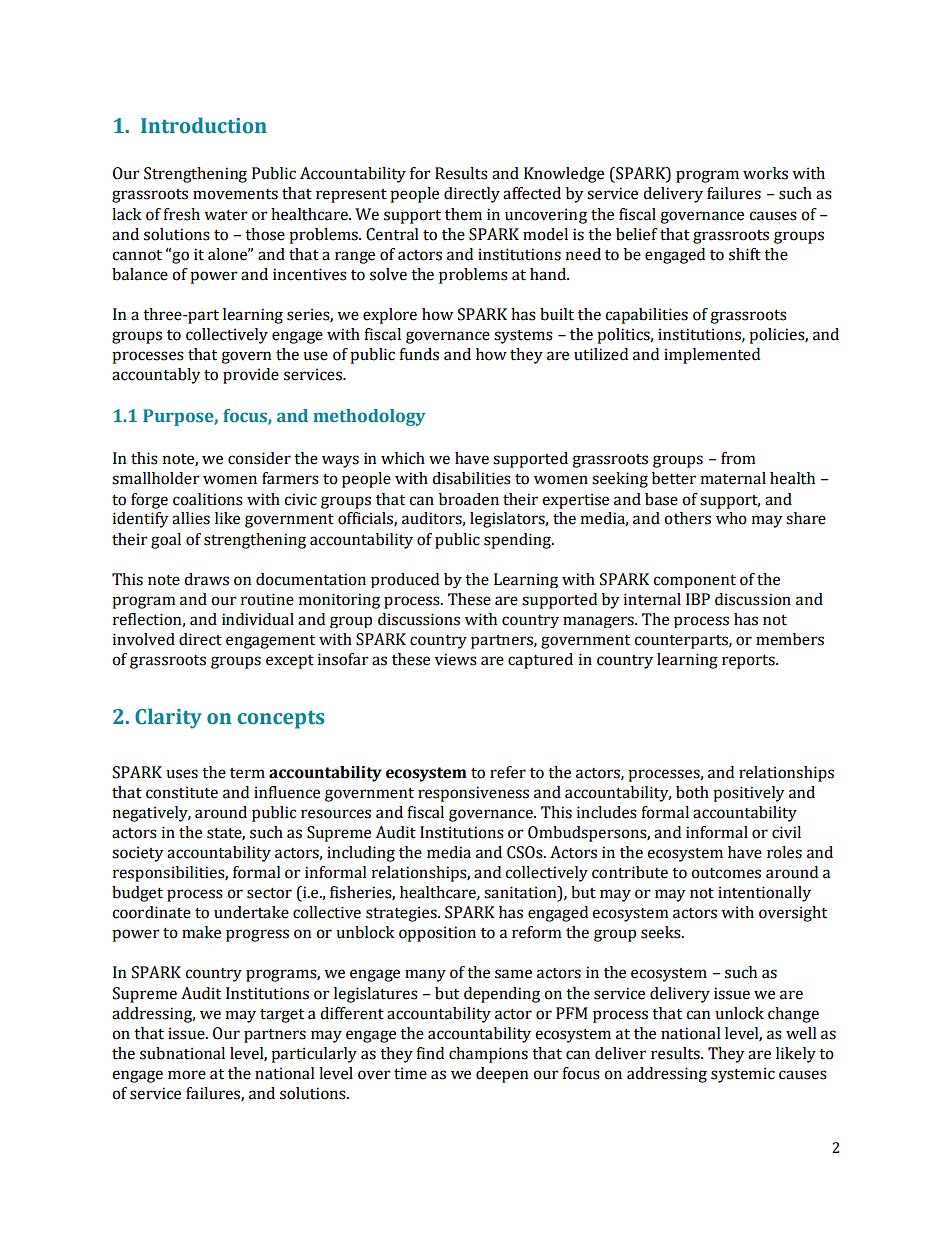 This image has height=1233, width=952. I want to click on term, so click(247, 773).
